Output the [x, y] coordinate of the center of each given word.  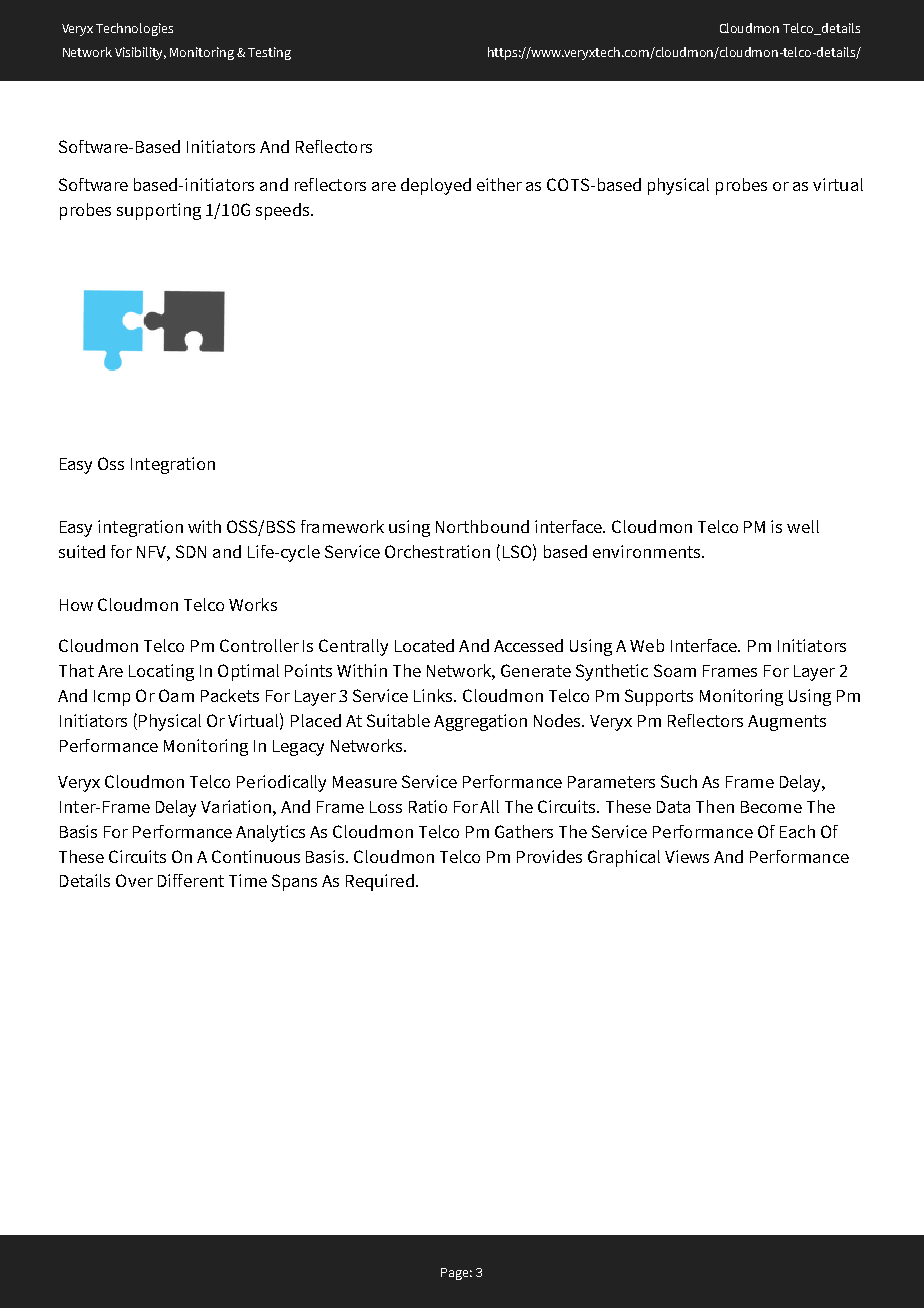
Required [380, 882]
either [499, 184]
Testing [269, 53]
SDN [191, 551]
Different [191, 880]
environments [648, 551]
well [803, 526]
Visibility [140, 53]
